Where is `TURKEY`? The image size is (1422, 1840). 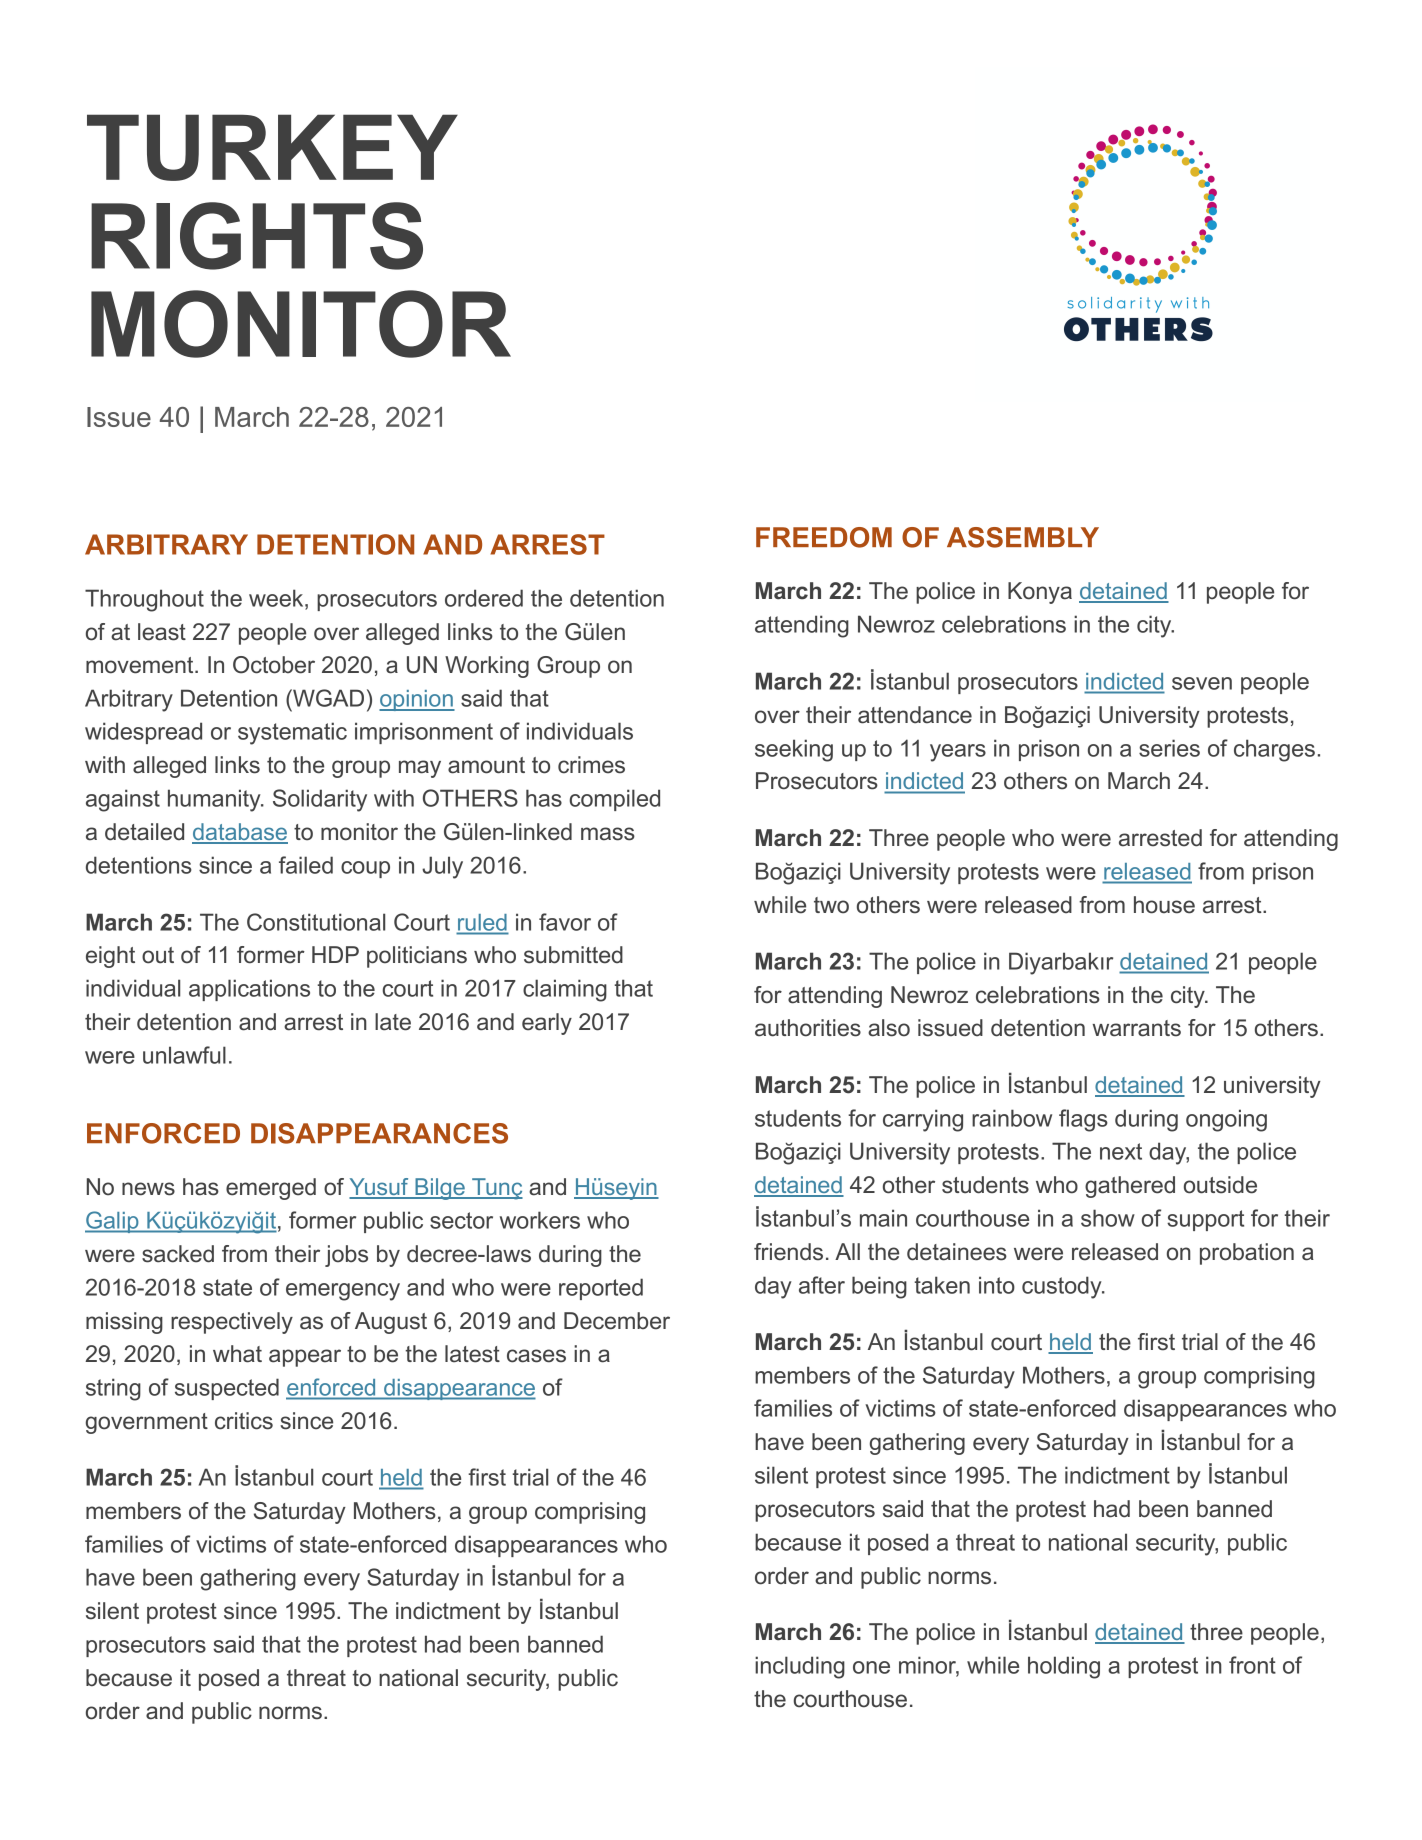 TURKEY is located at coordinates (272, 147).
